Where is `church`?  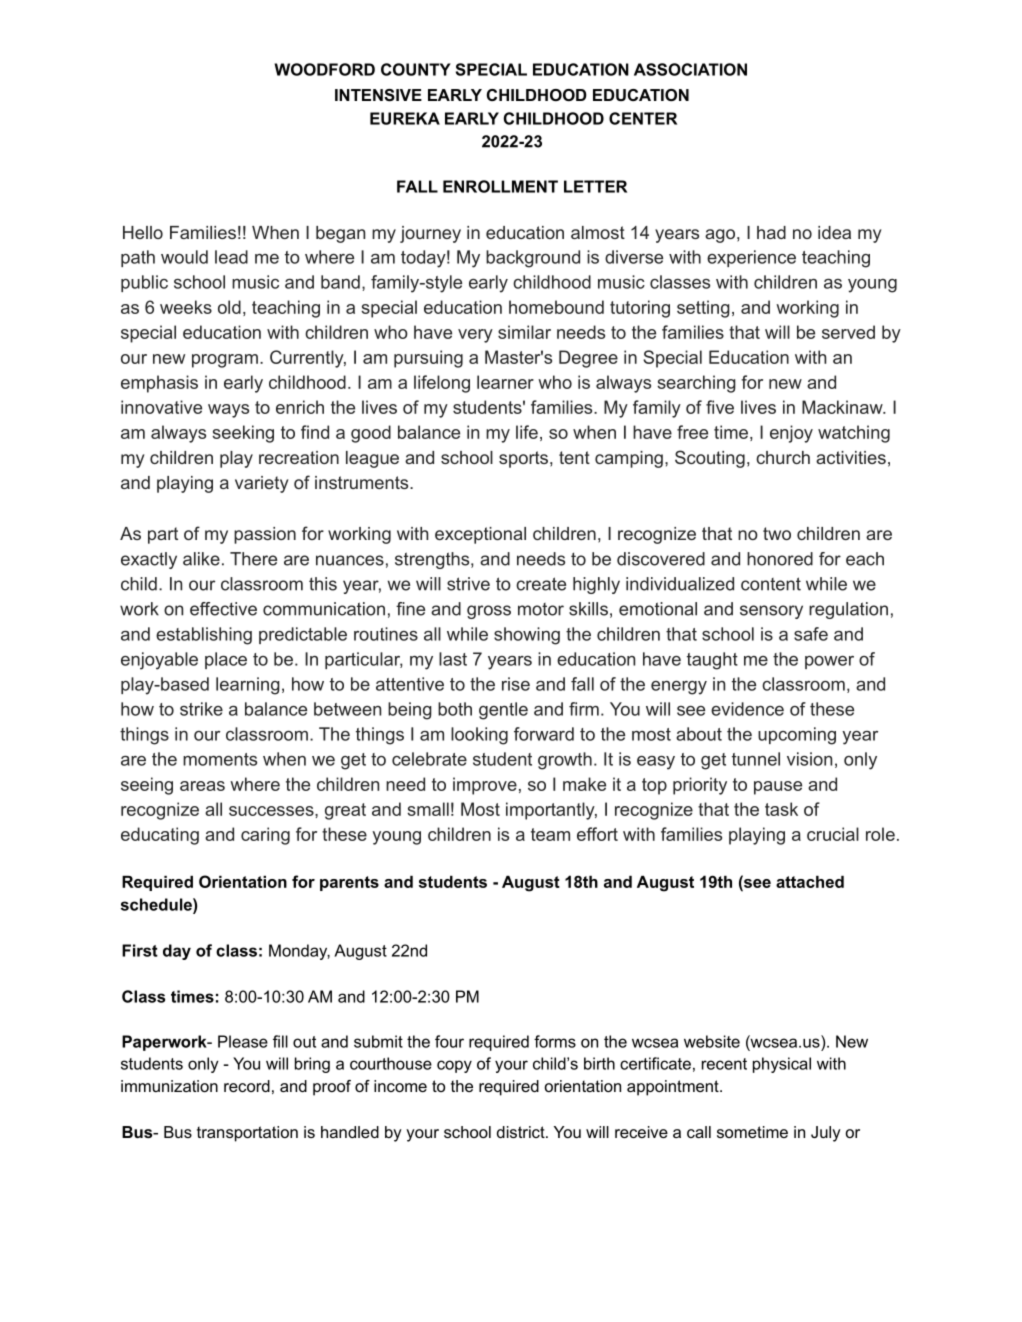
church is located at coordinates (783, 457).
